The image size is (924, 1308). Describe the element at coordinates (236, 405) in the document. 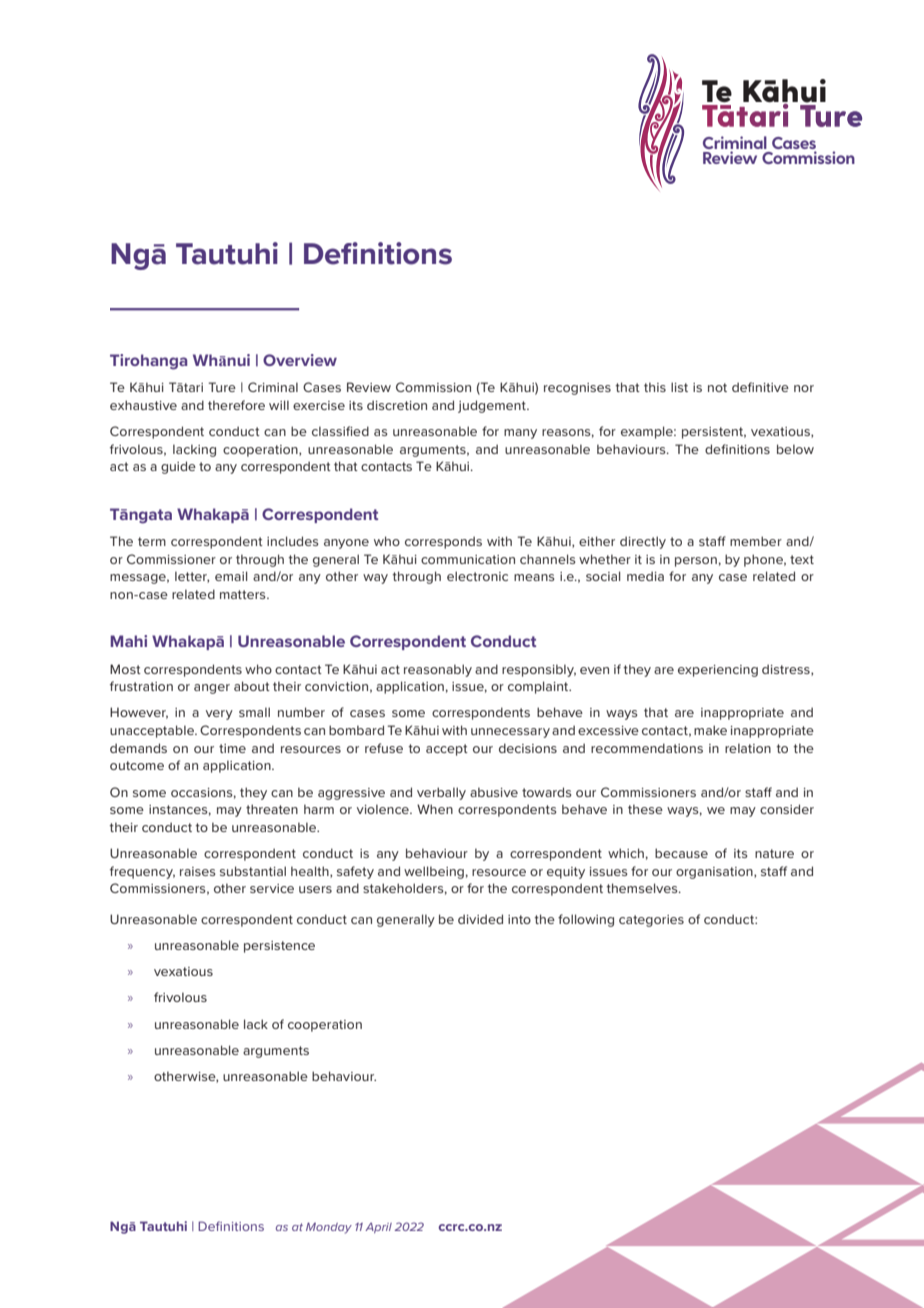

I see `therefore` at that location.
